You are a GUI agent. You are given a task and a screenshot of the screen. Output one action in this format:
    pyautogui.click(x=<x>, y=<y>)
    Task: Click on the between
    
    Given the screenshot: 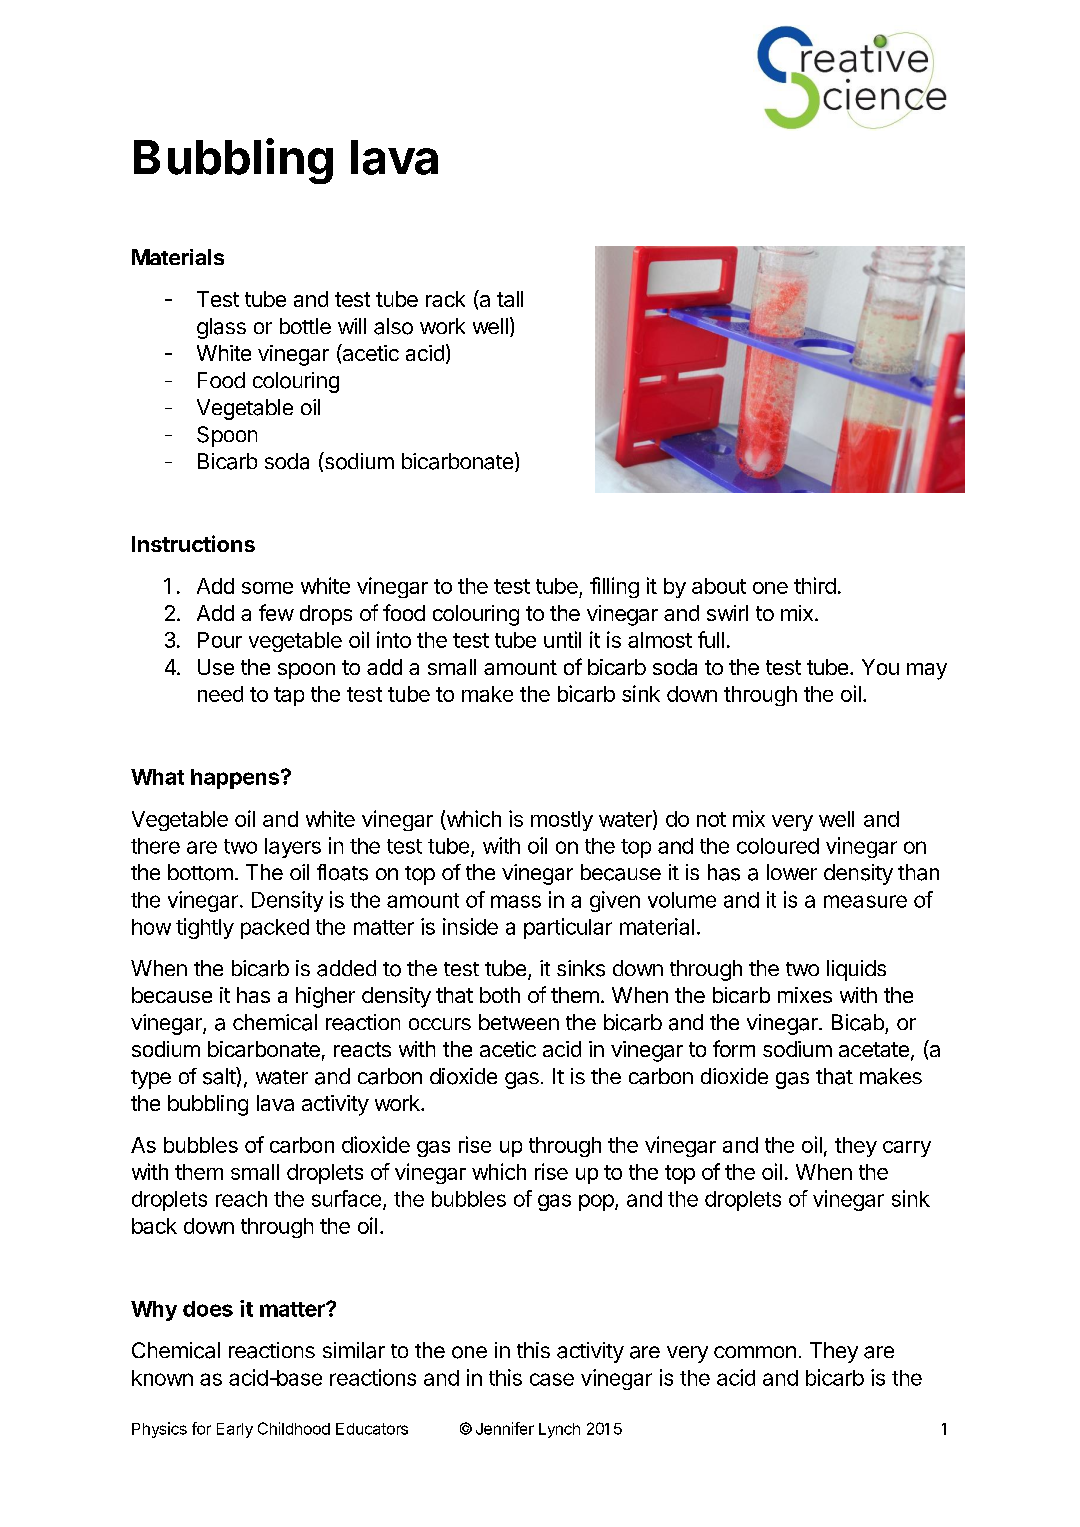 What is the action you would take?
    pyautogui.click(x=519, y=1022)
